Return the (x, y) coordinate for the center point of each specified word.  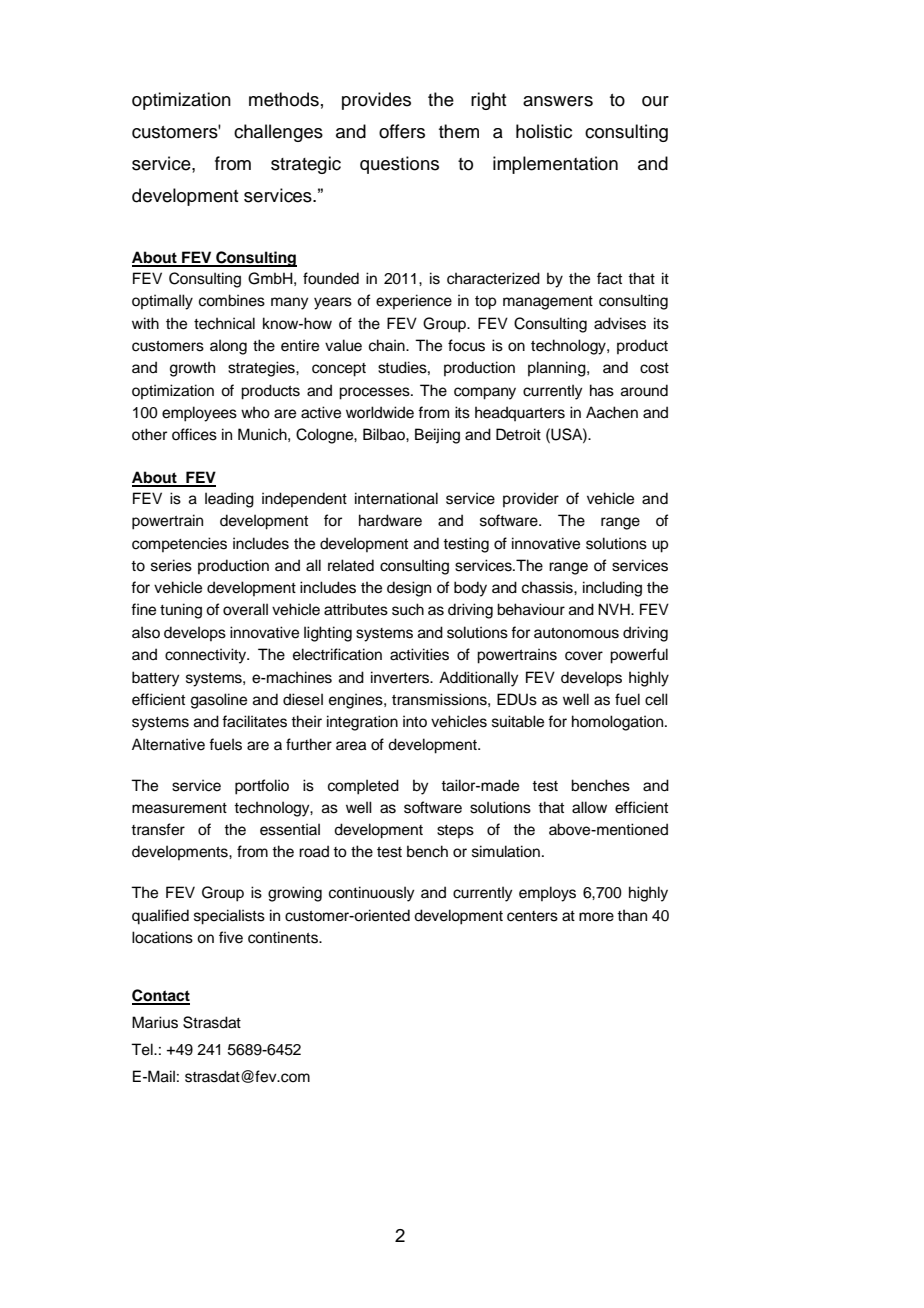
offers (402, 131)
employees (199, 414)
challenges (278, 133)
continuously (372, 894)
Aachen (612, 412)
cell (656, 699)
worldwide (380, 412)
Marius (155, 1022)
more (596, 917)
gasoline (219, 701)
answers (558, 101)
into (415, 721)
